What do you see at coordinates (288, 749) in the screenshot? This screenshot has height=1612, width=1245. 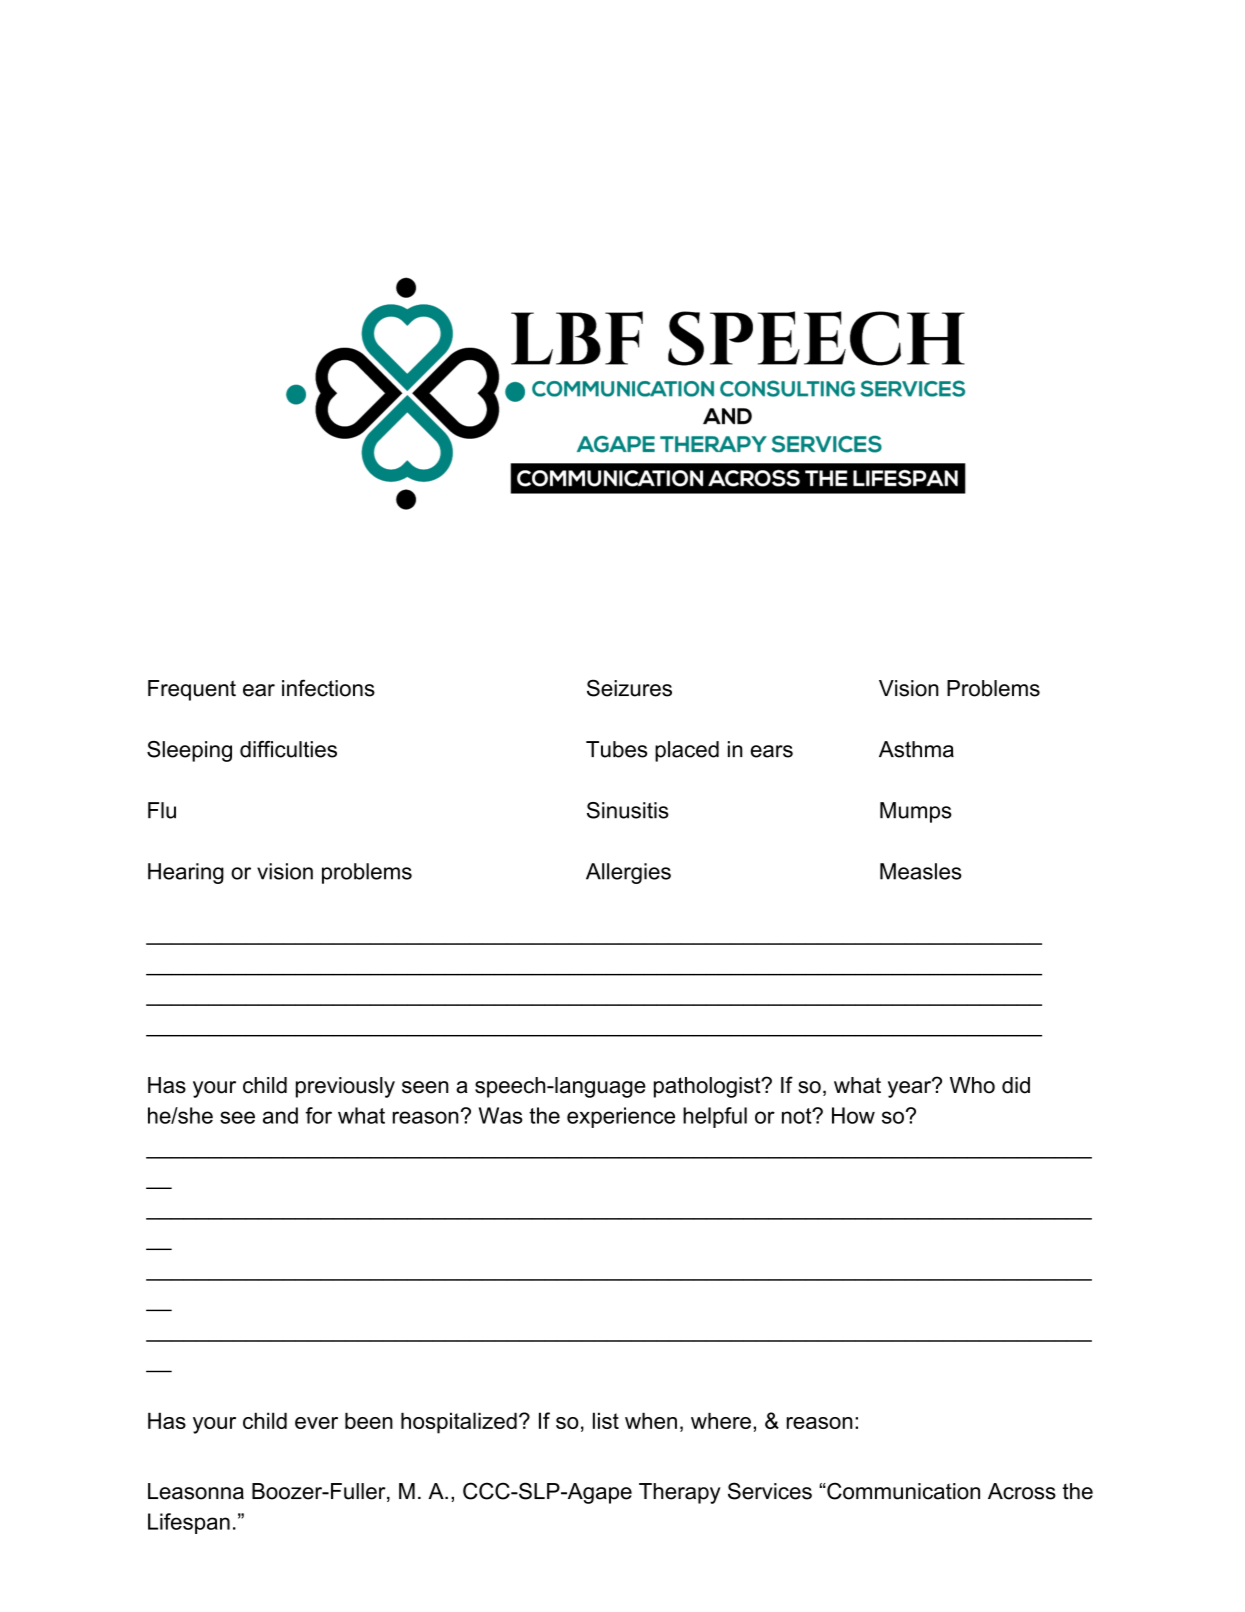 I see `difficulties` at bounding box center [288, 749].
